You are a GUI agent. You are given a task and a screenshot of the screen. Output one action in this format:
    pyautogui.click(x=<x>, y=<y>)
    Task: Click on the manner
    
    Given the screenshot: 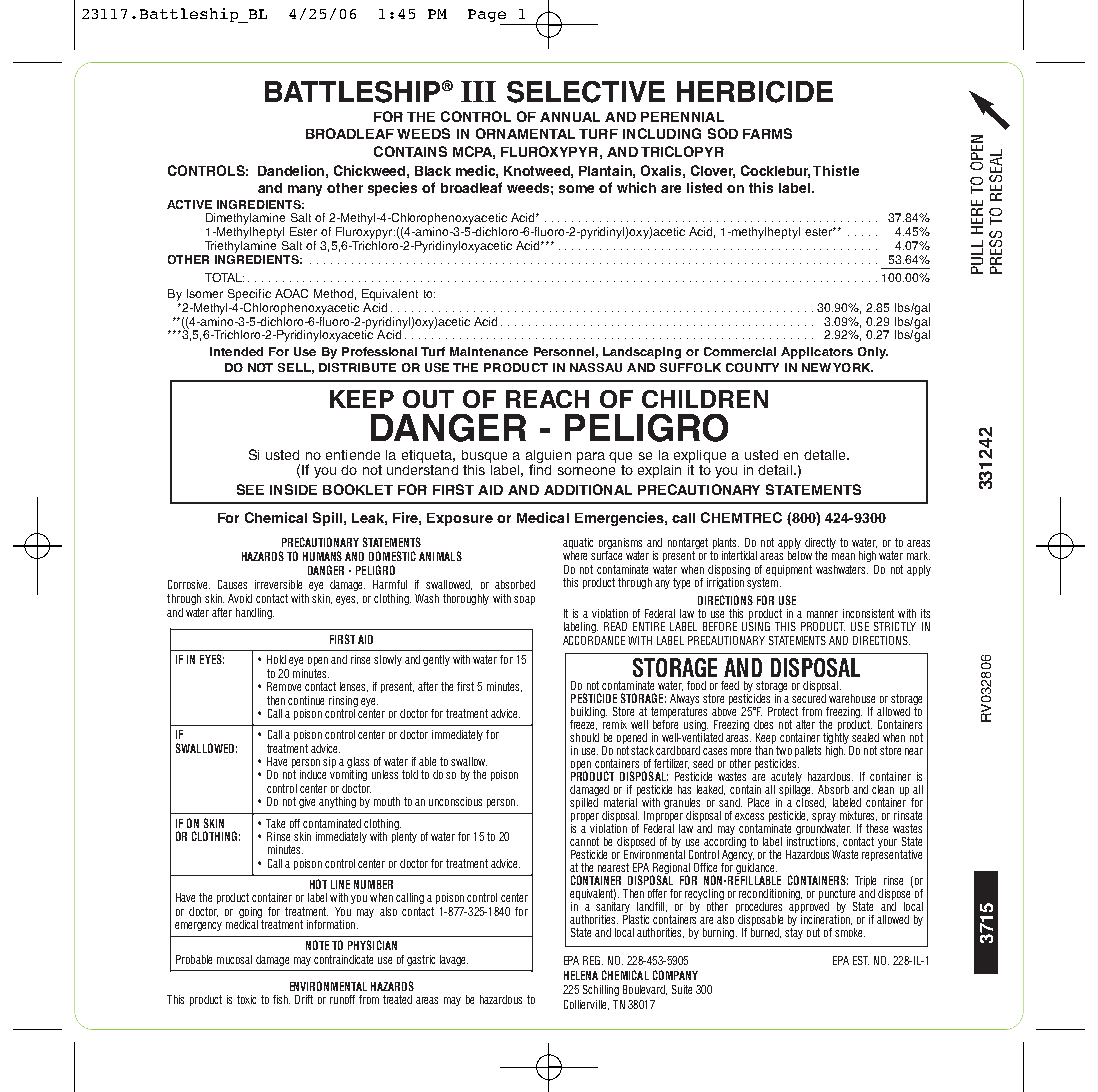 What is the action you would take?
    pyautogui.click(x=822, y=614)
